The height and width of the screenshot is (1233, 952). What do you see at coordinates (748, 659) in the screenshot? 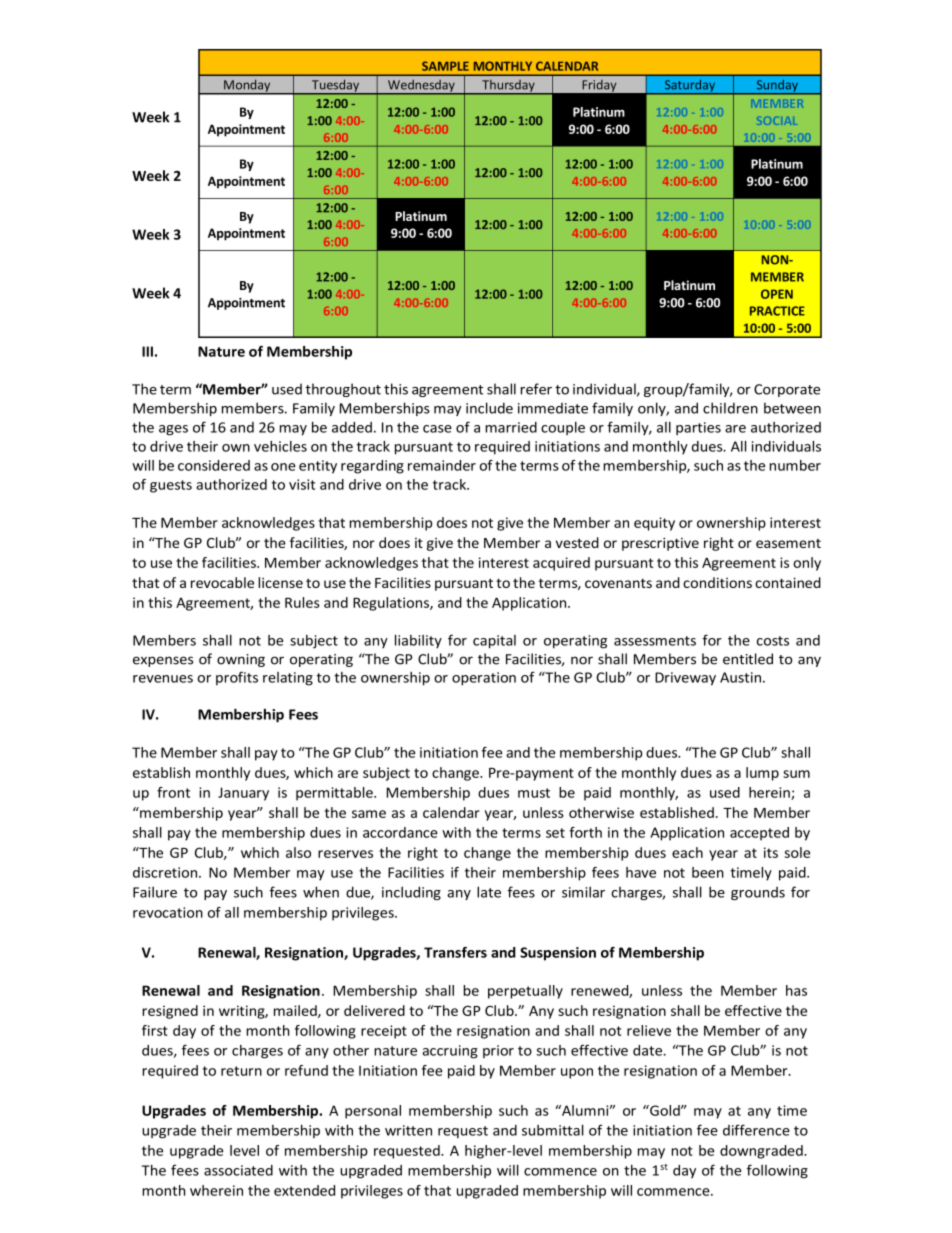
I see `entitled` at bounding box center [748, 659].
